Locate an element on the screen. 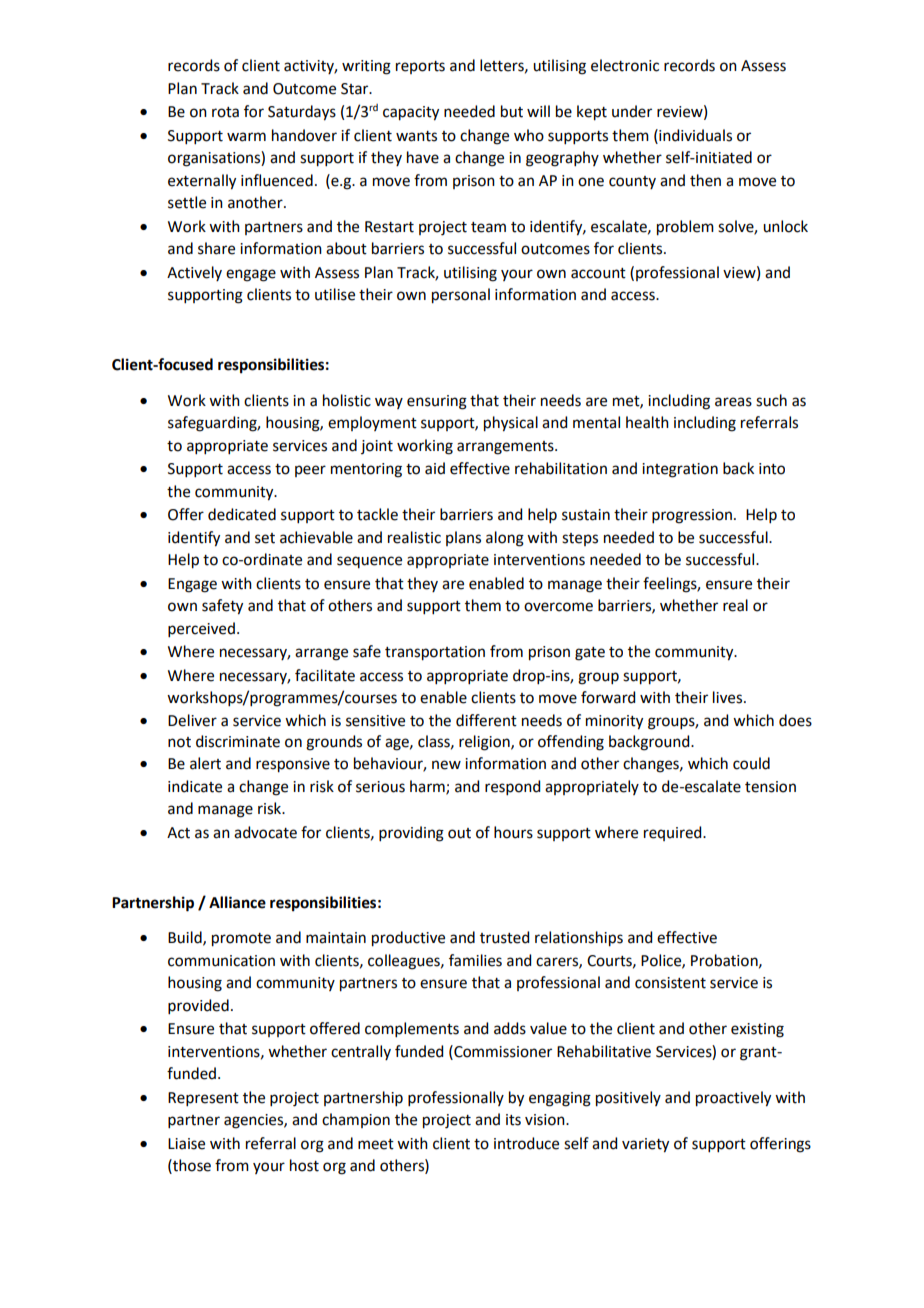 The width and height of the screenshot is (924, 1308). but is located at coordinates (512, 111).
